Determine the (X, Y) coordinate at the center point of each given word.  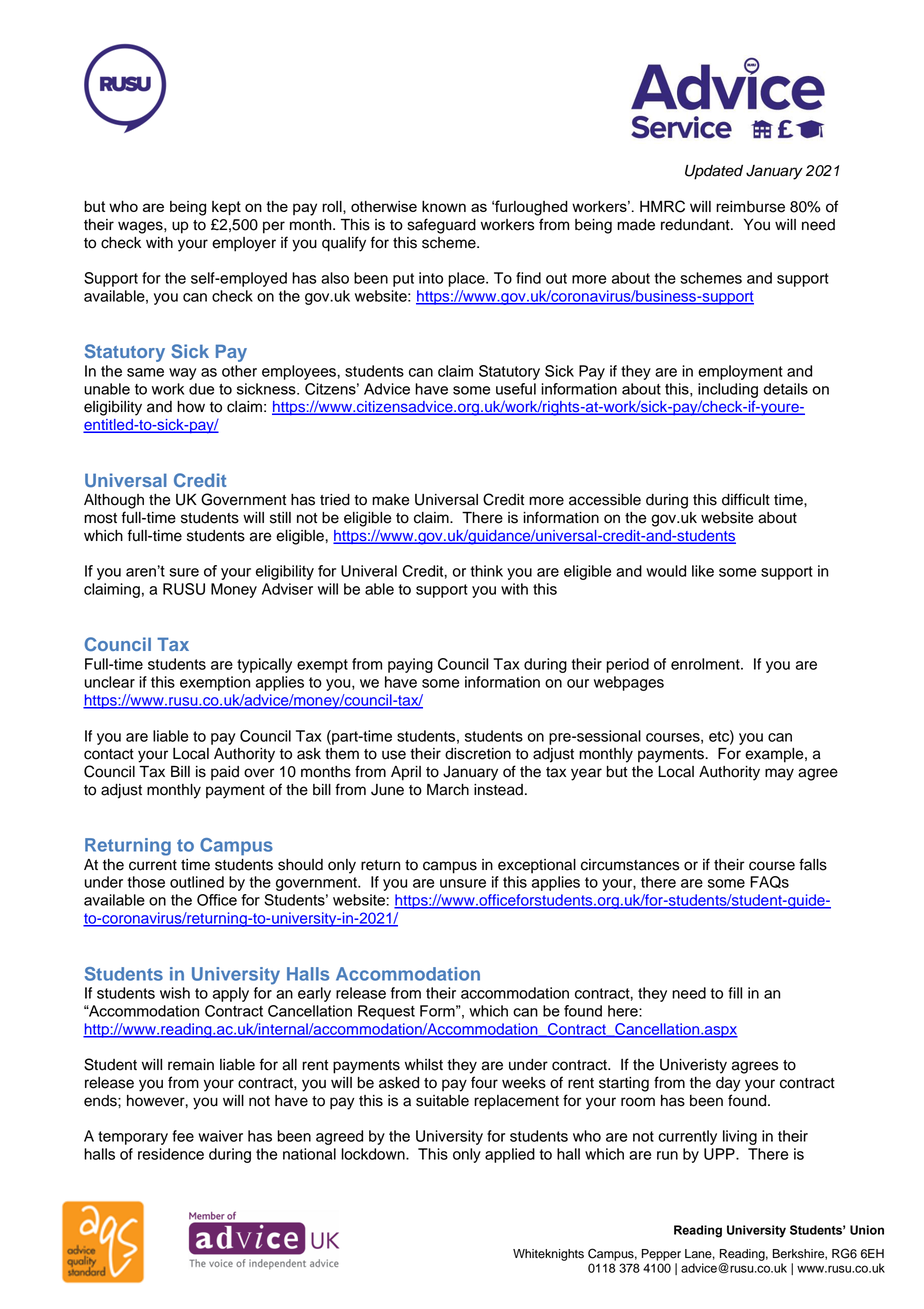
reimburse (750, 207)
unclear (109, 682)
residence (171, 1154)
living (740, 1137)
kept (226, 208)
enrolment (706, 664)
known (444, 206)
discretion (478, 754)
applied (510, 1155)
